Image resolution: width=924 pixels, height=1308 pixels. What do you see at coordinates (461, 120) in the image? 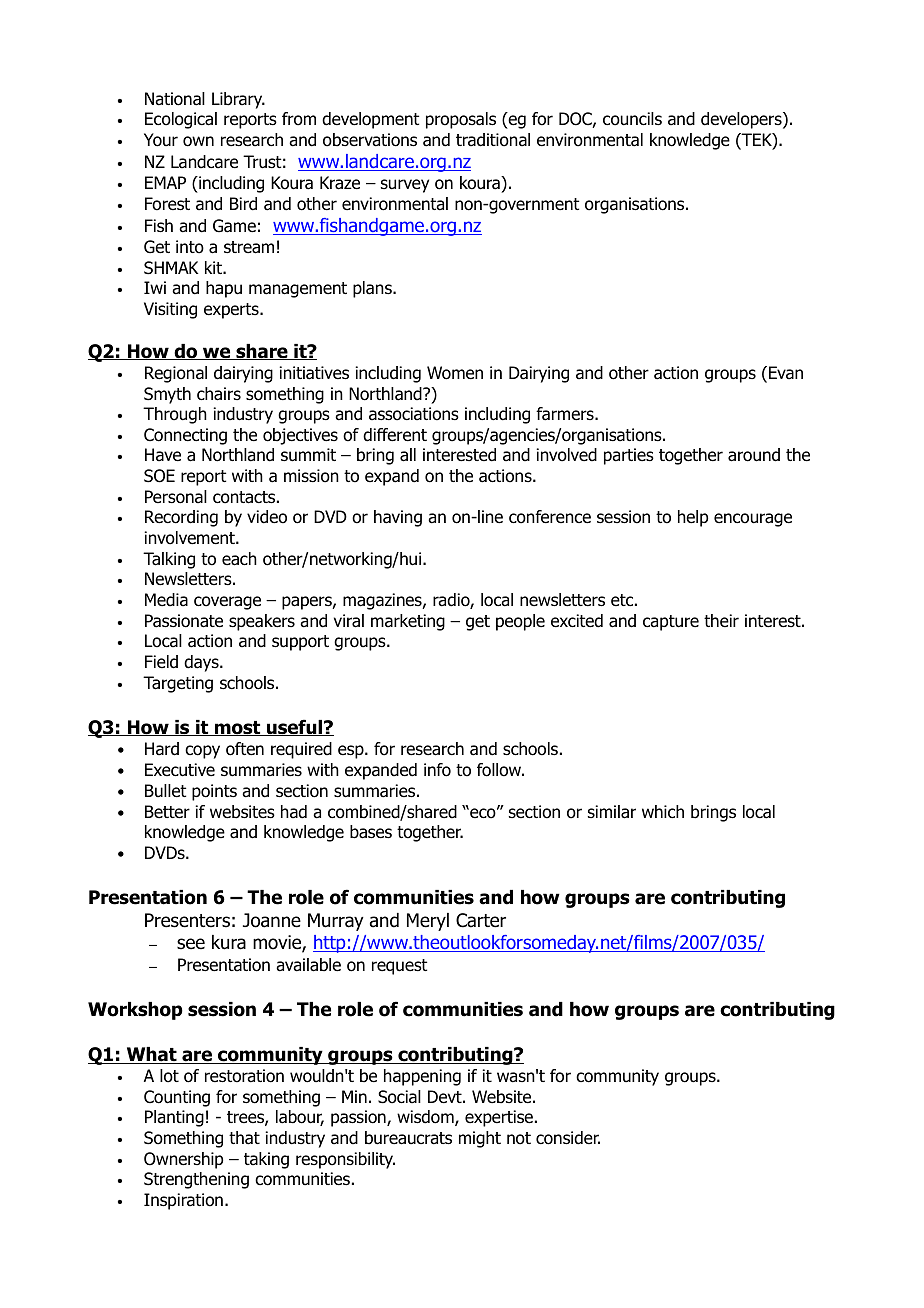
I see `proposals` at bounding box center [461, 120].
